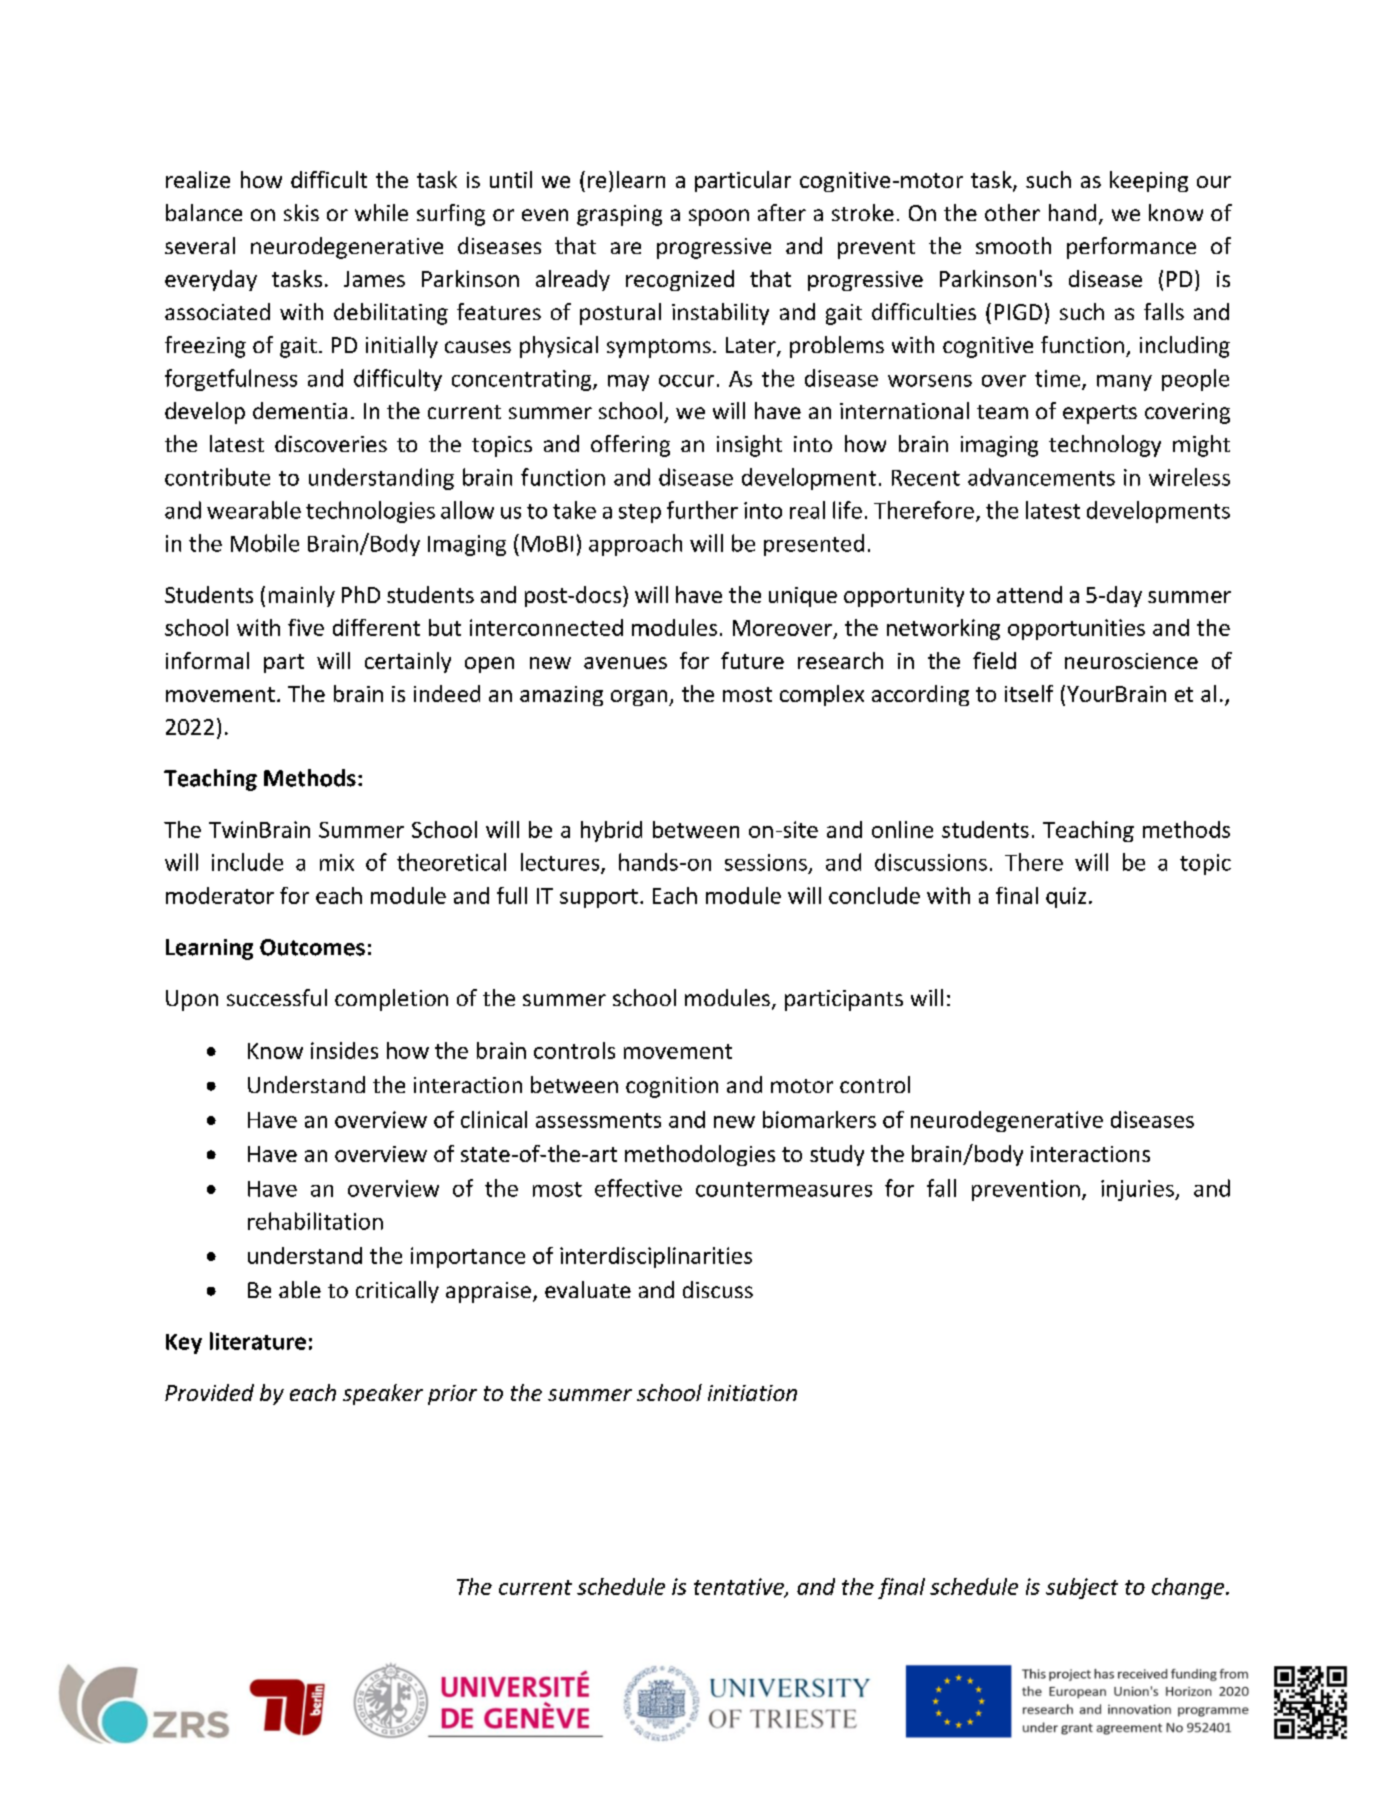 The height and width of the screenshot is (1806, 1395). I want to click on five, so click(306, 627).
